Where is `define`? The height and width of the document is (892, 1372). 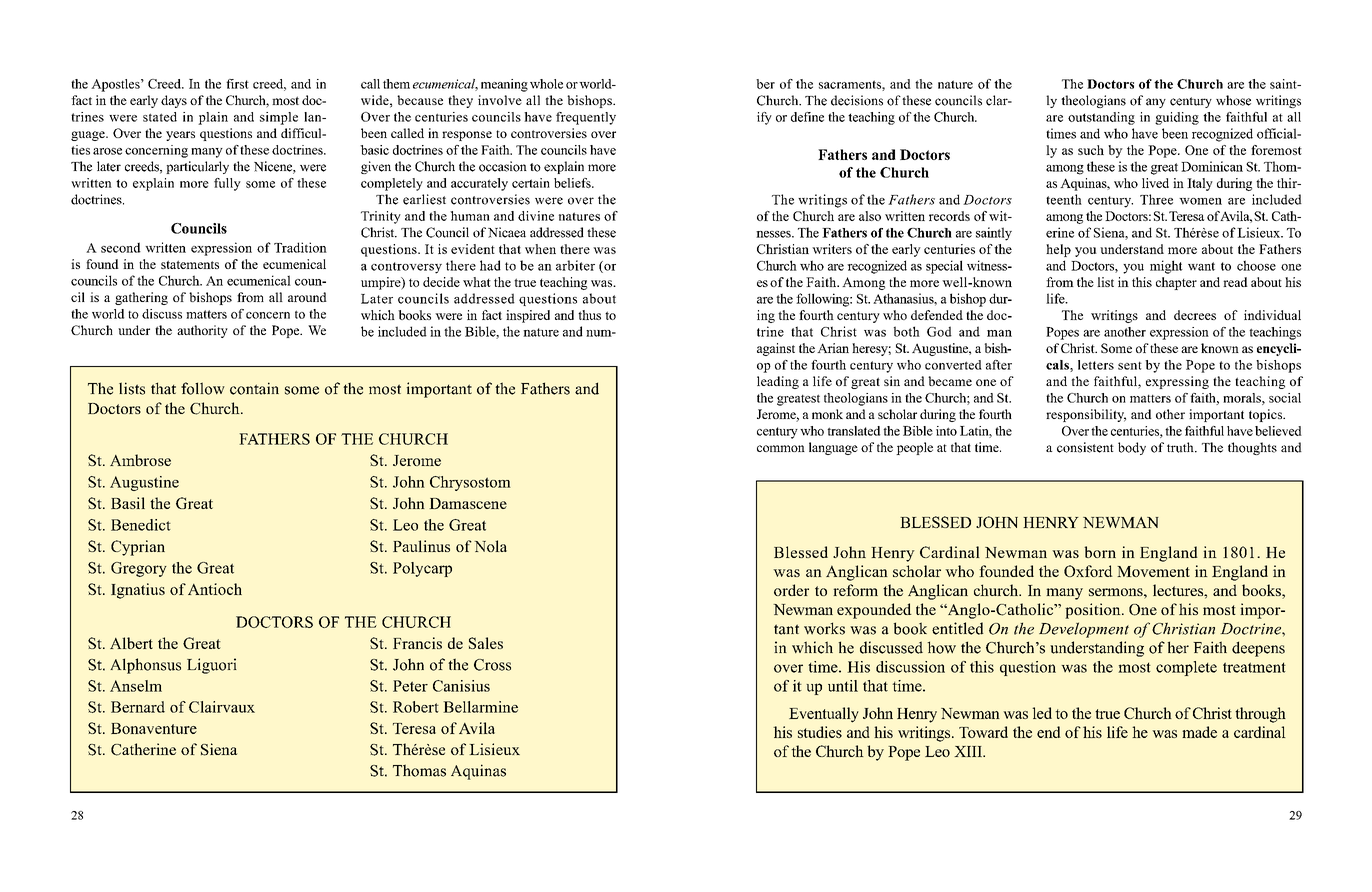
define is located at coordinates (807, 117).
